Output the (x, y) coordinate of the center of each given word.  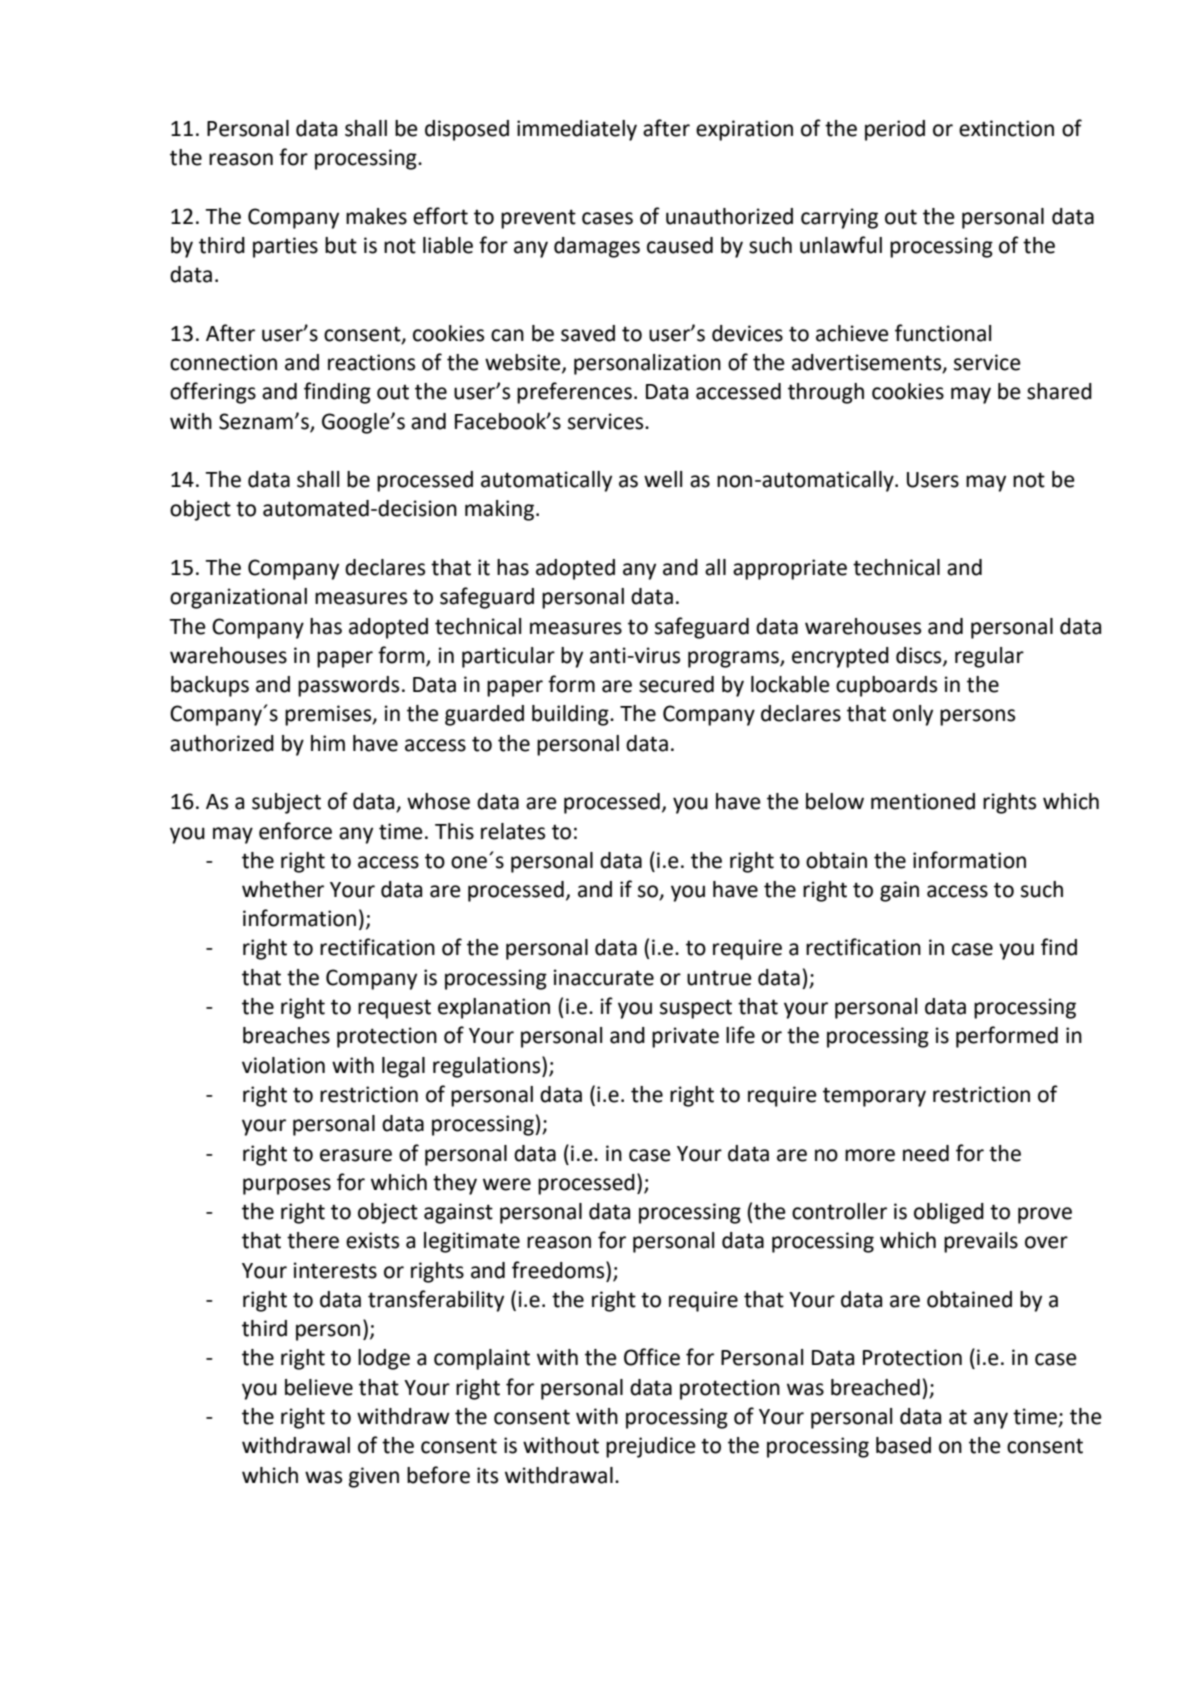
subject (286, 803)
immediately (577, 130)
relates (513, 831)
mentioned (923, 801)
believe (319, 1387)
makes (376, 216)
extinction (1006, 128)
